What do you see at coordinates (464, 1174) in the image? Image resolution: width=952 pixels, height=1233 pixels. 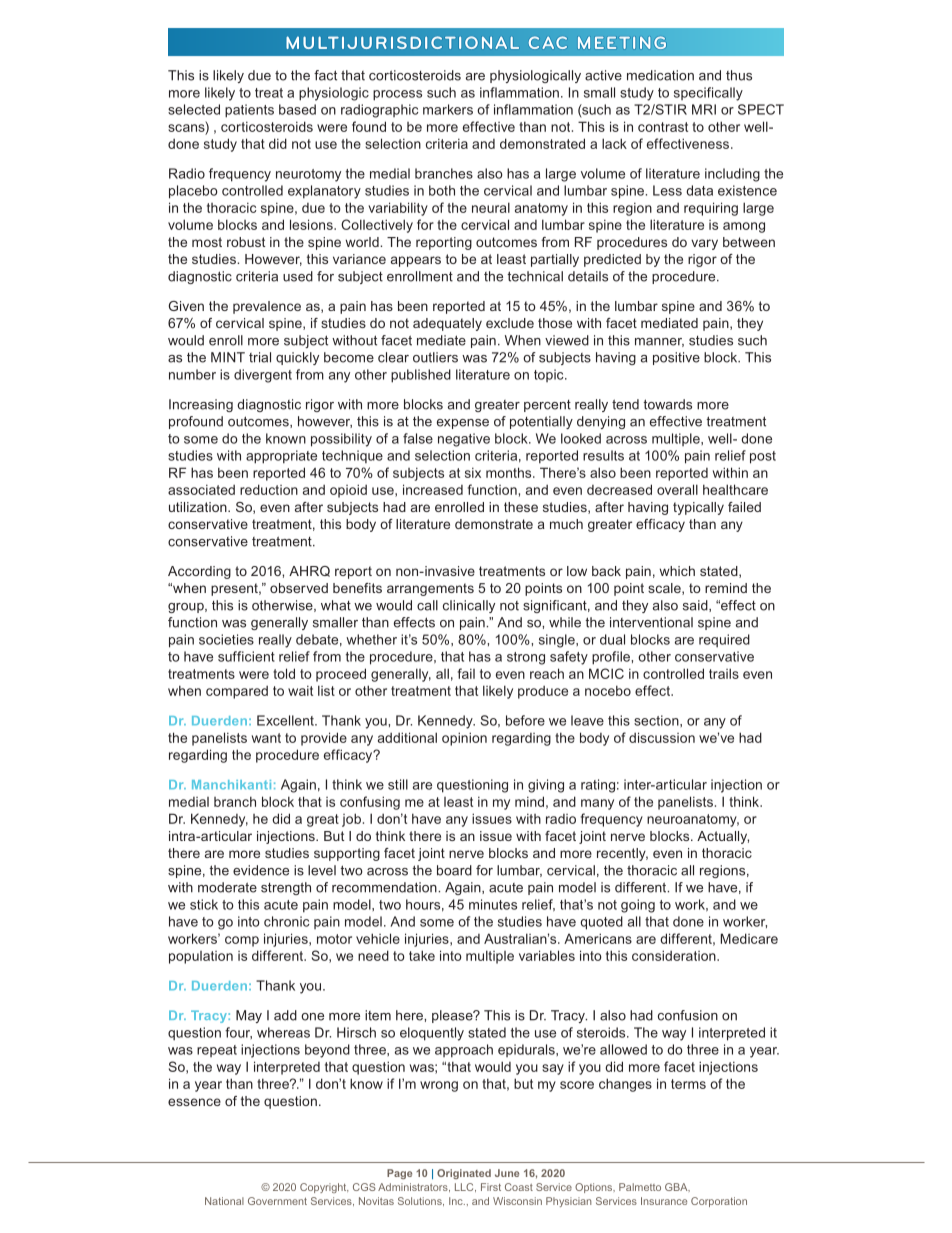 I see `Originated` at bounding box center [464, 1174].
